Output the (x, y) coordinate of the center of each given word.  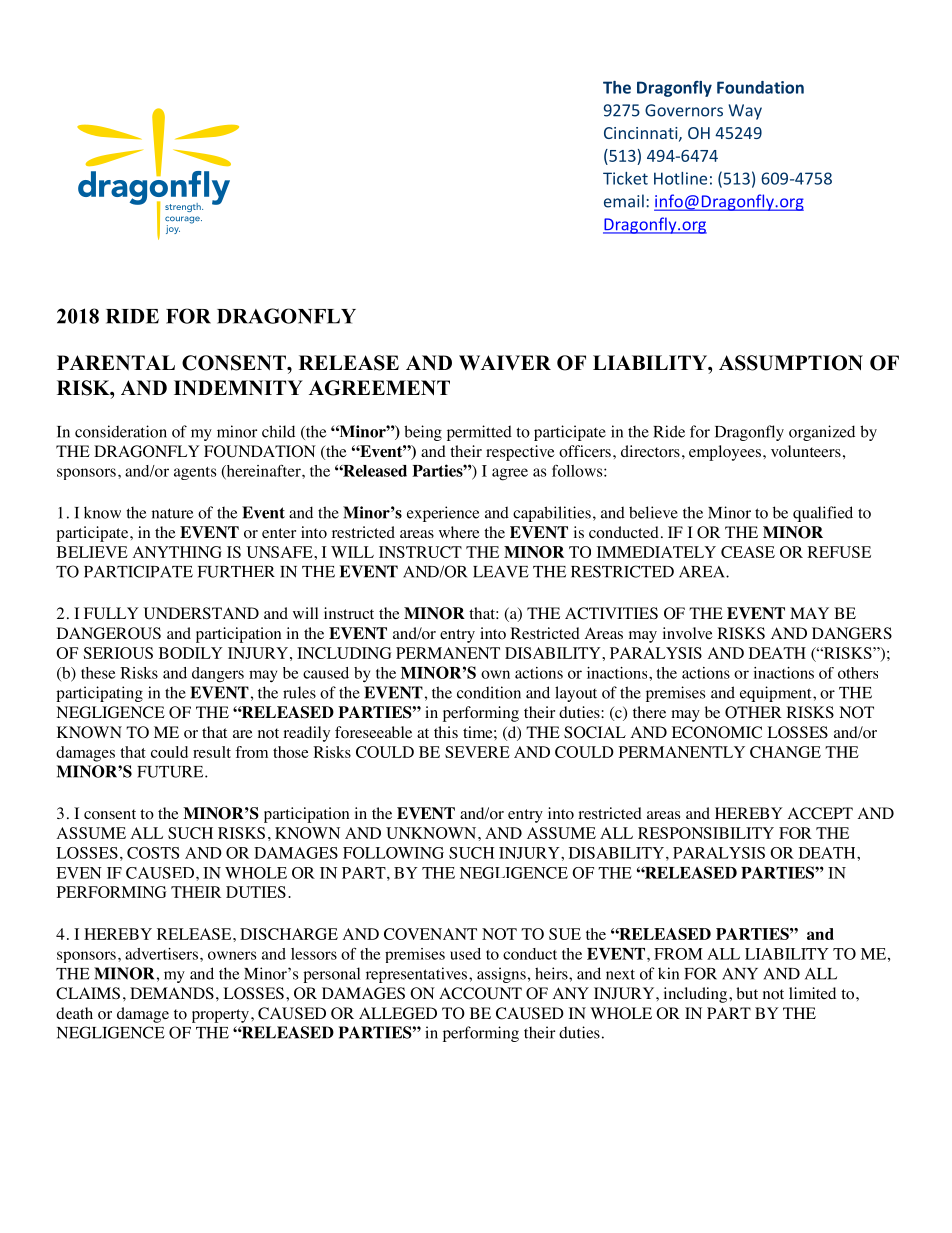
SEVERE (477, 752)
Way (745, 112)
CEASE (748, 552)
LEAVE (501, 572)
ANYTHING (177, 552)
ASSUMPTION (791, 363)
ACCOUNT (480, 993)
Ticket (625, 178)
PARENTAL (116, 362)
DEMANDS (172, 993)
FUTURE (171, 772)
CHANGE (785, 752)
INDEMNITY (238, 387)
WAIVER (505, 362)
